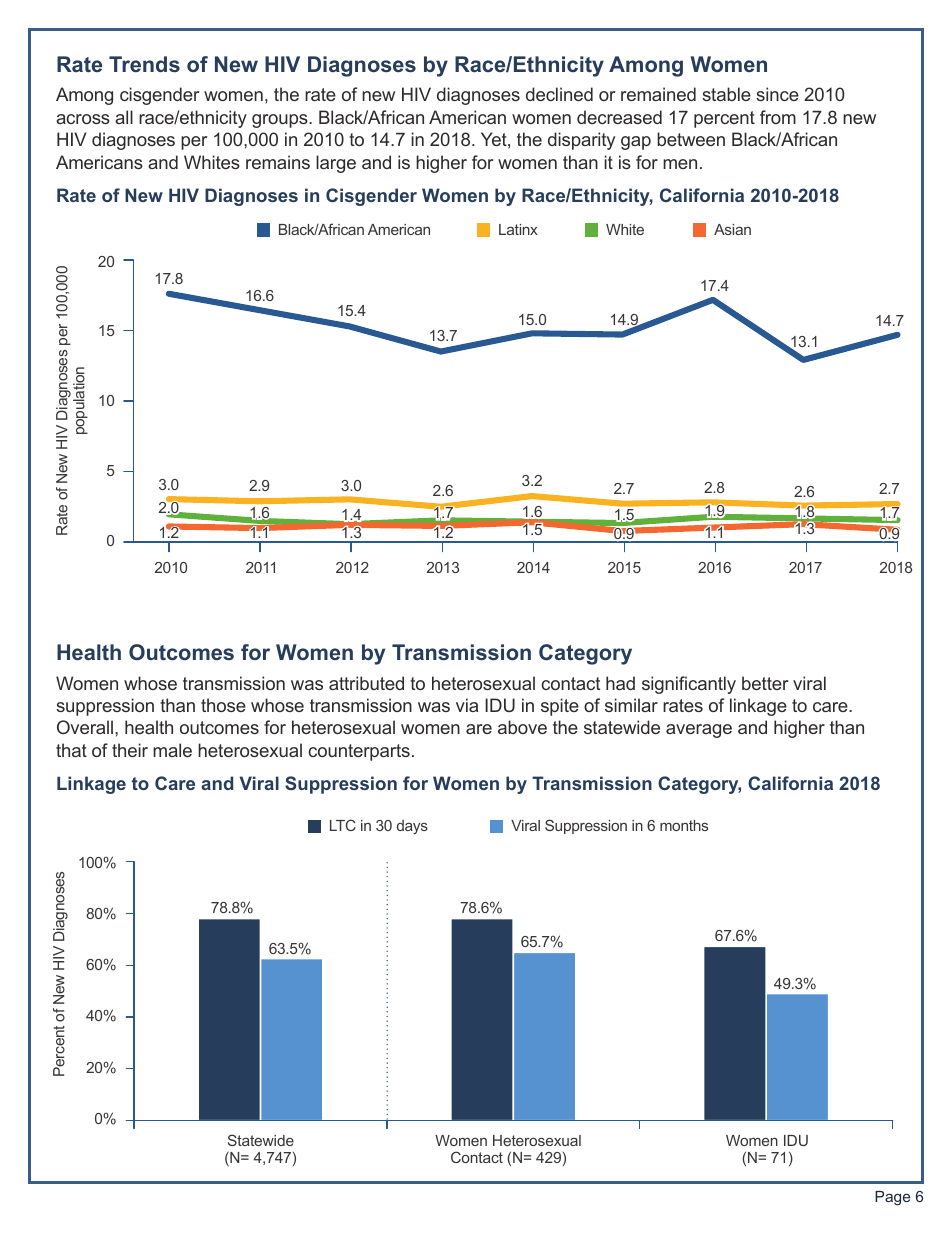 The width and height of the screenshot is (952, 1233). Describe the element at coordinates (777, 94) in the screenshot. I see `since` at that location.
